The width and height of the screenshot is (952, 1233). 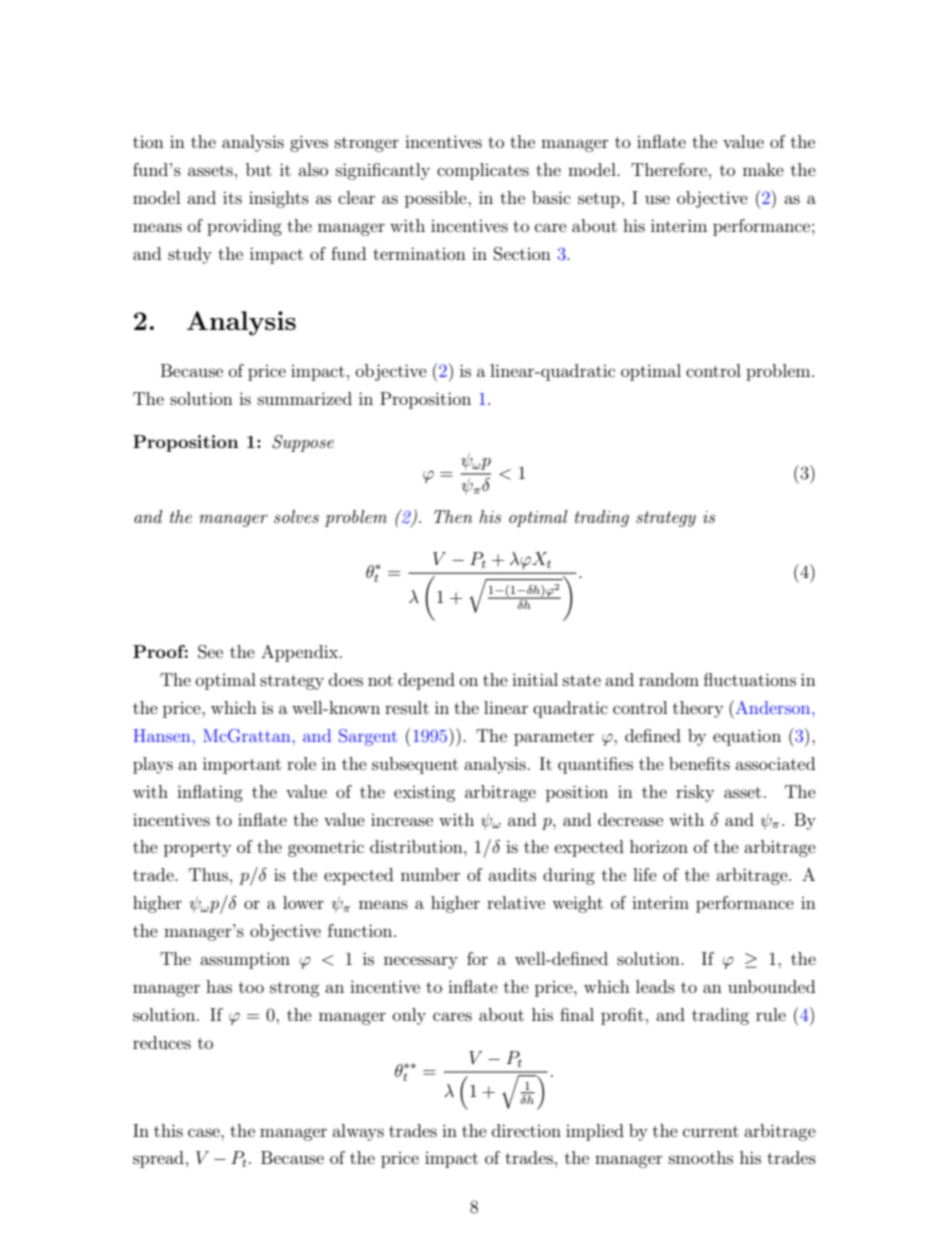 I want to click on Therefore, so click(x=669, y=169).
